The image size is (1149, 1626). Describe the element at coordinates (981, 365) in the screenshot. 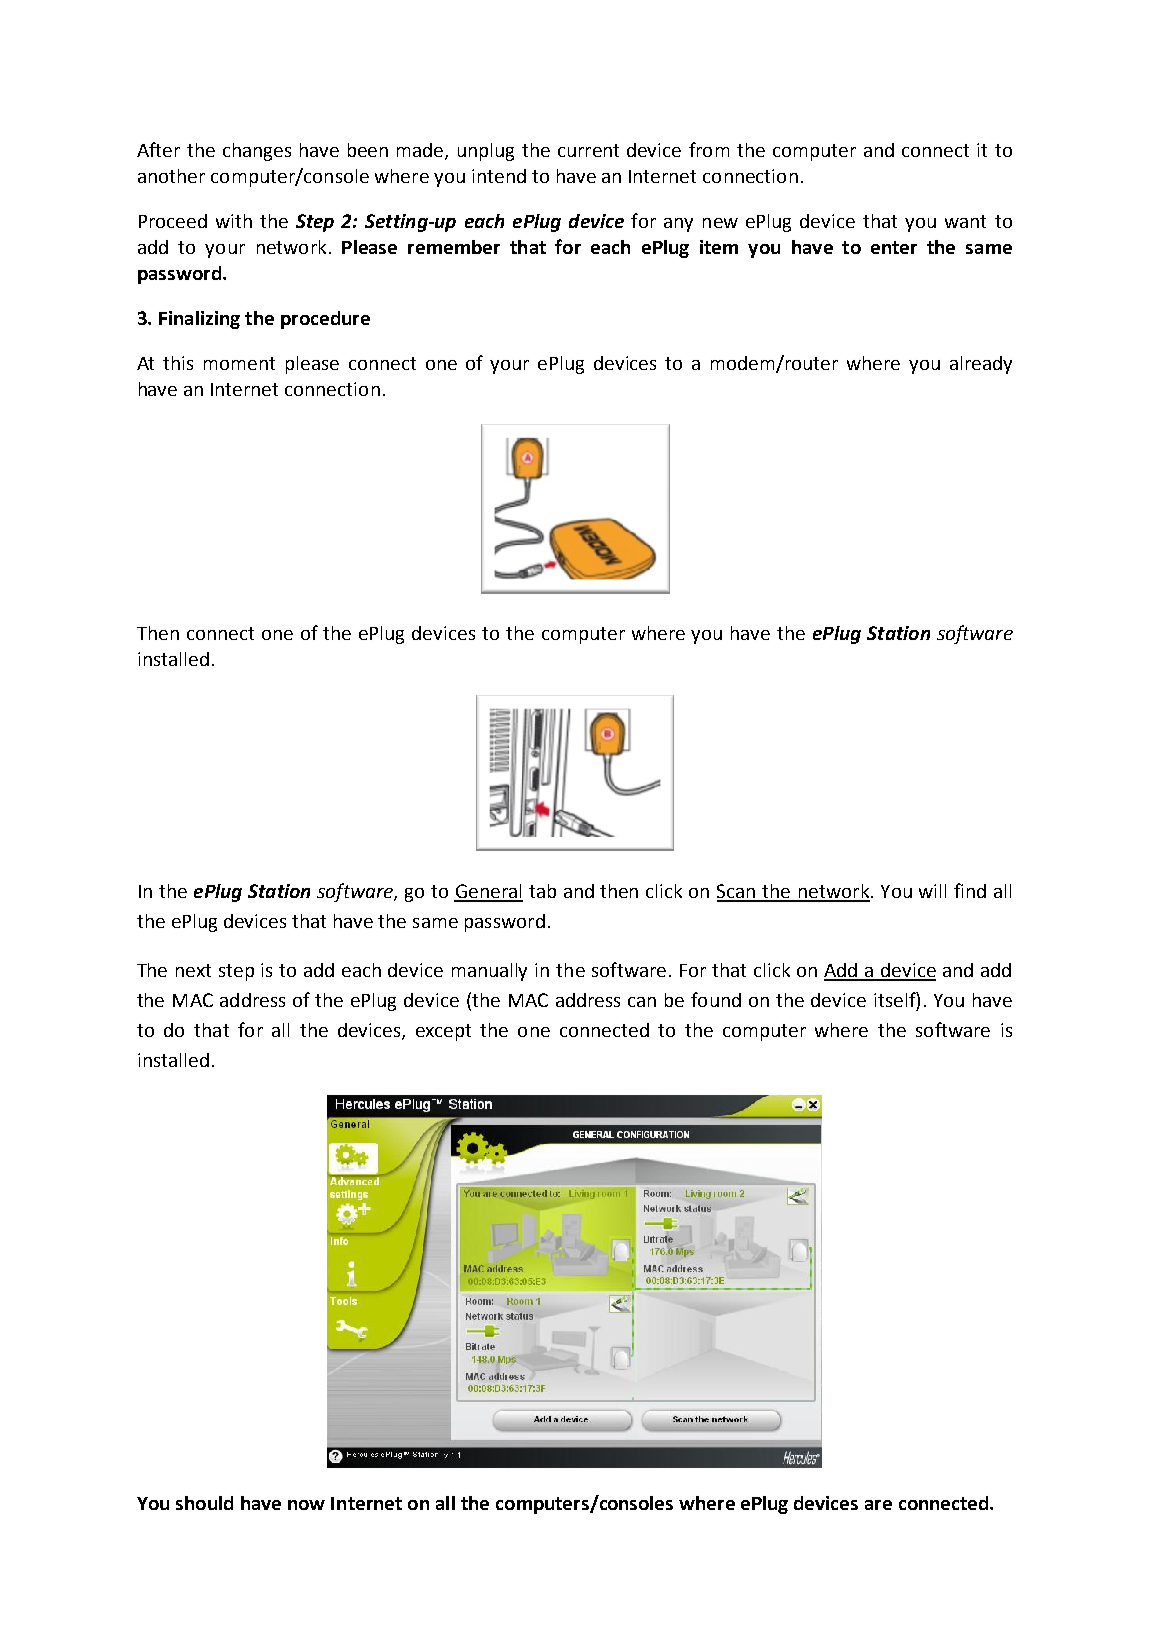

I see `already` at that location.
